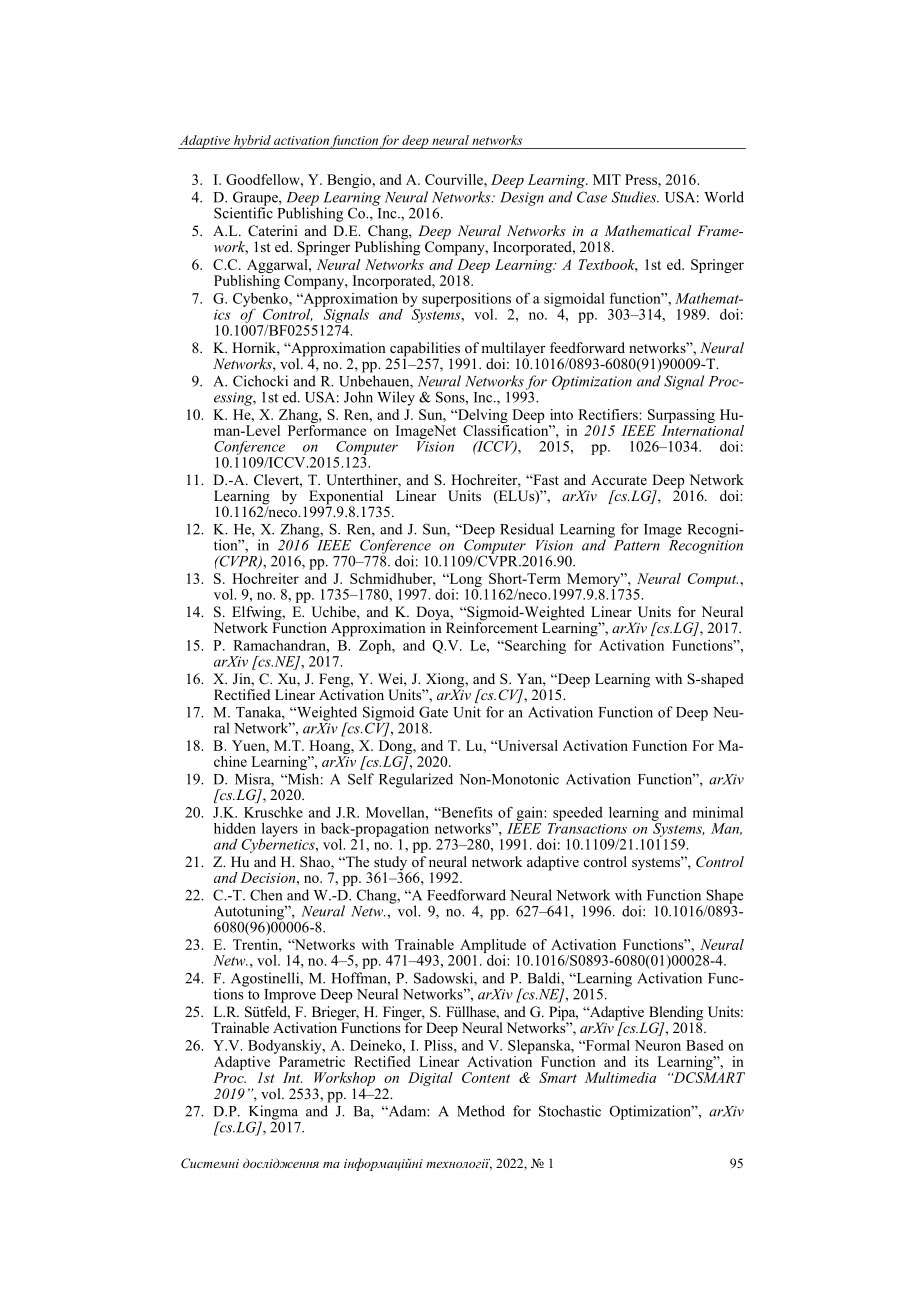 This page has height=1308, width=924. Describe the element at coordinates (522, 199) in the page. I see `Design` at that location.
